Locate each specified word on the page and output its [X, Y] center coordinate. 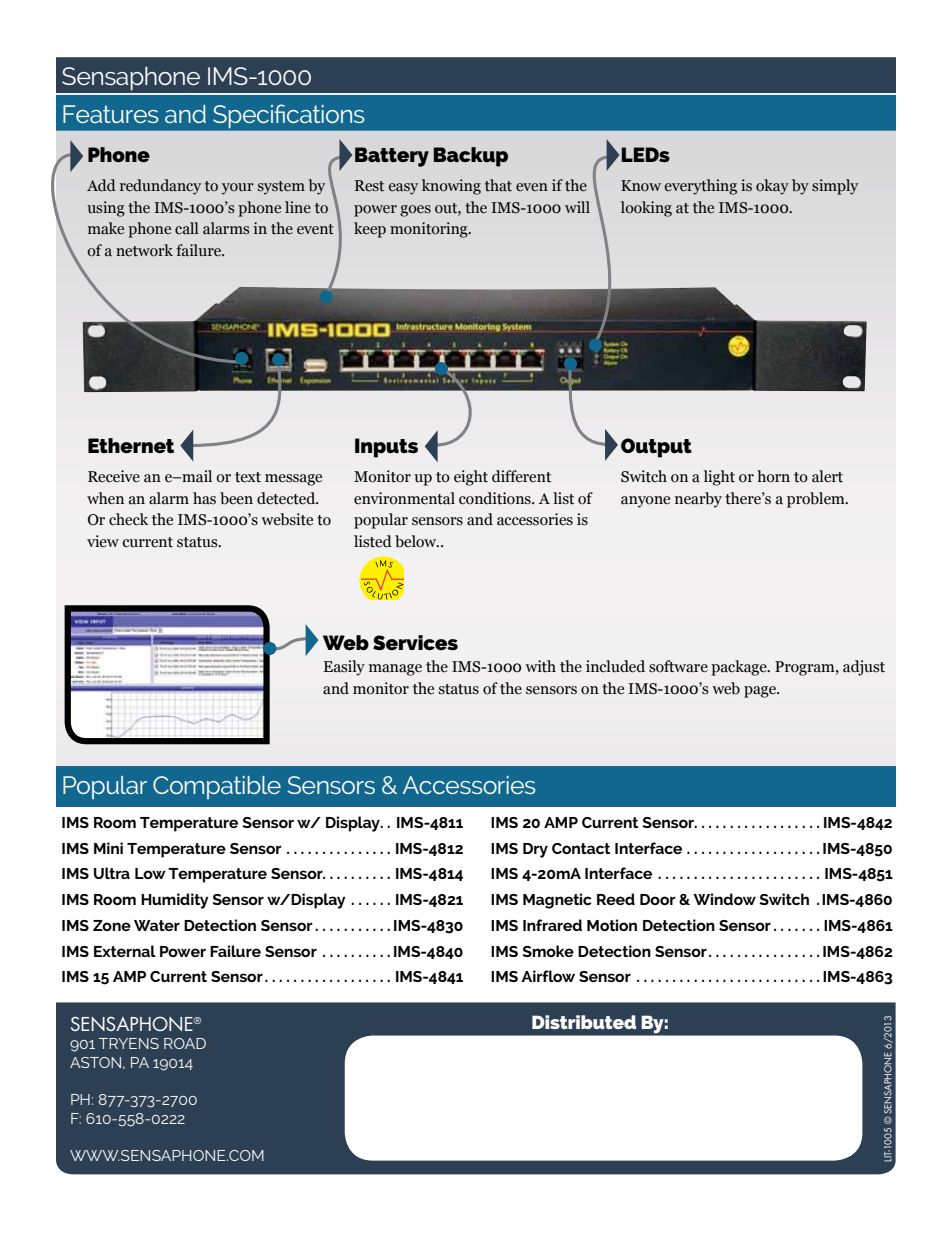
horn [773, 476]
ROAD [185, 1043]
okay [772, 187]
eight [471, 478]
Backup [471, 157]
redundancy [160, 187]
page [761, 692]
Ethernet [131, 446]
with [540, 666]
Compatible [217, 787]
